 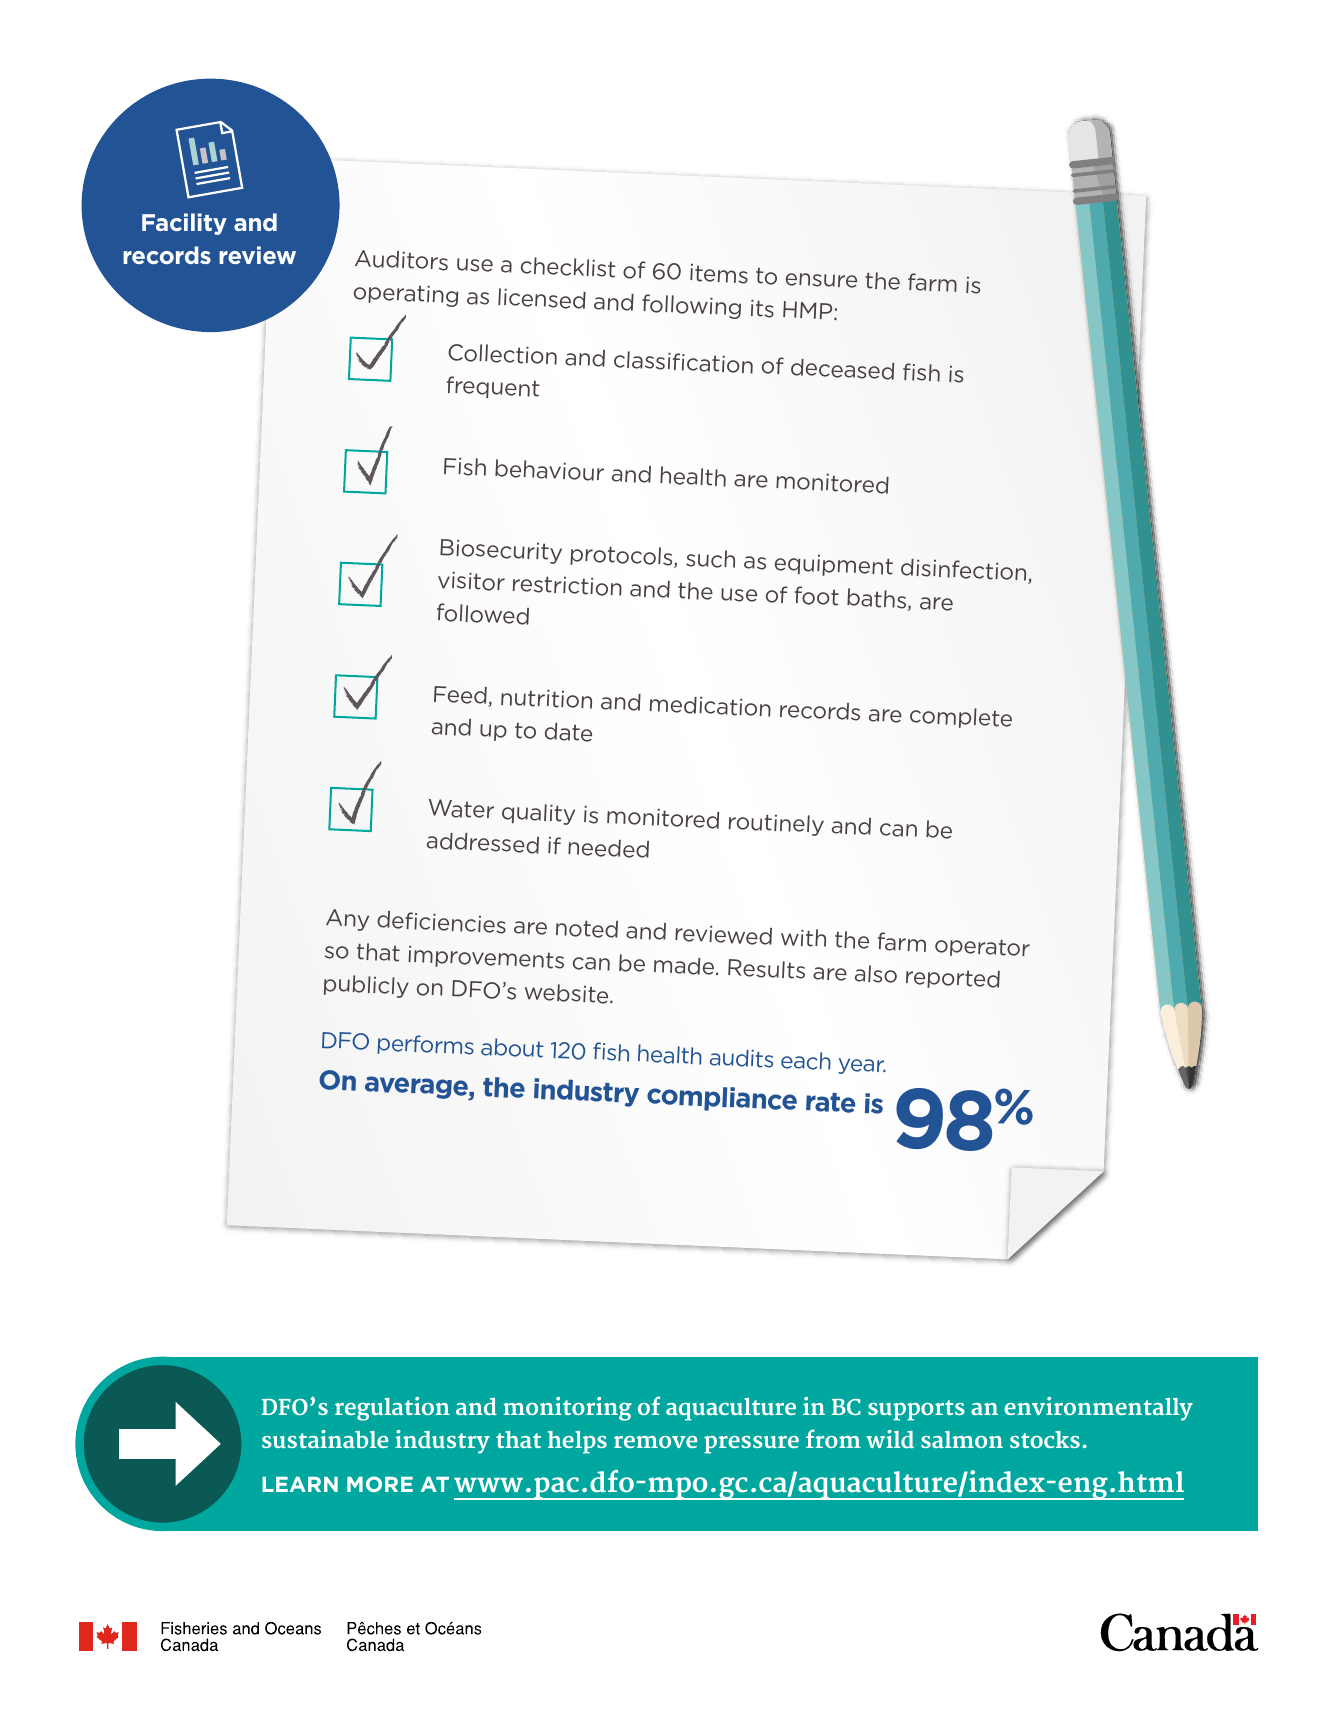 What do you see at coordinates (300, 1484) in the image?
I see `LEARN` at bounding box center [300, 1484].
